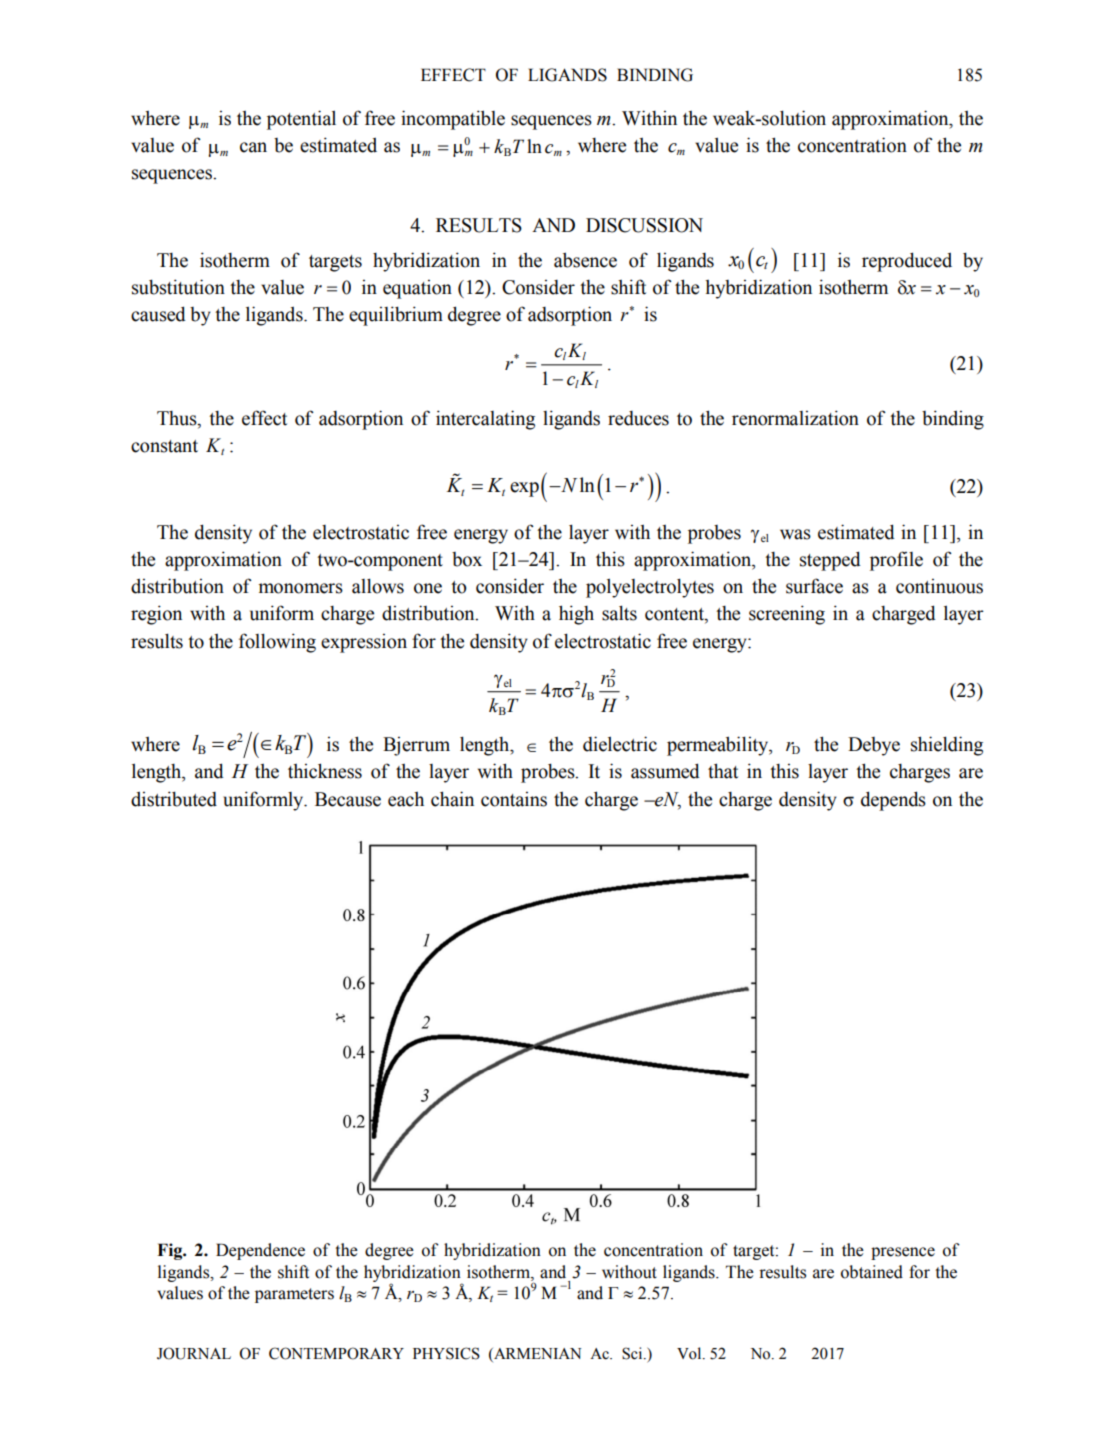 The height and width of the image is (1442, 1114). Describe the element at coordinates (893, 801) in the image. I see `depends` at that location.
